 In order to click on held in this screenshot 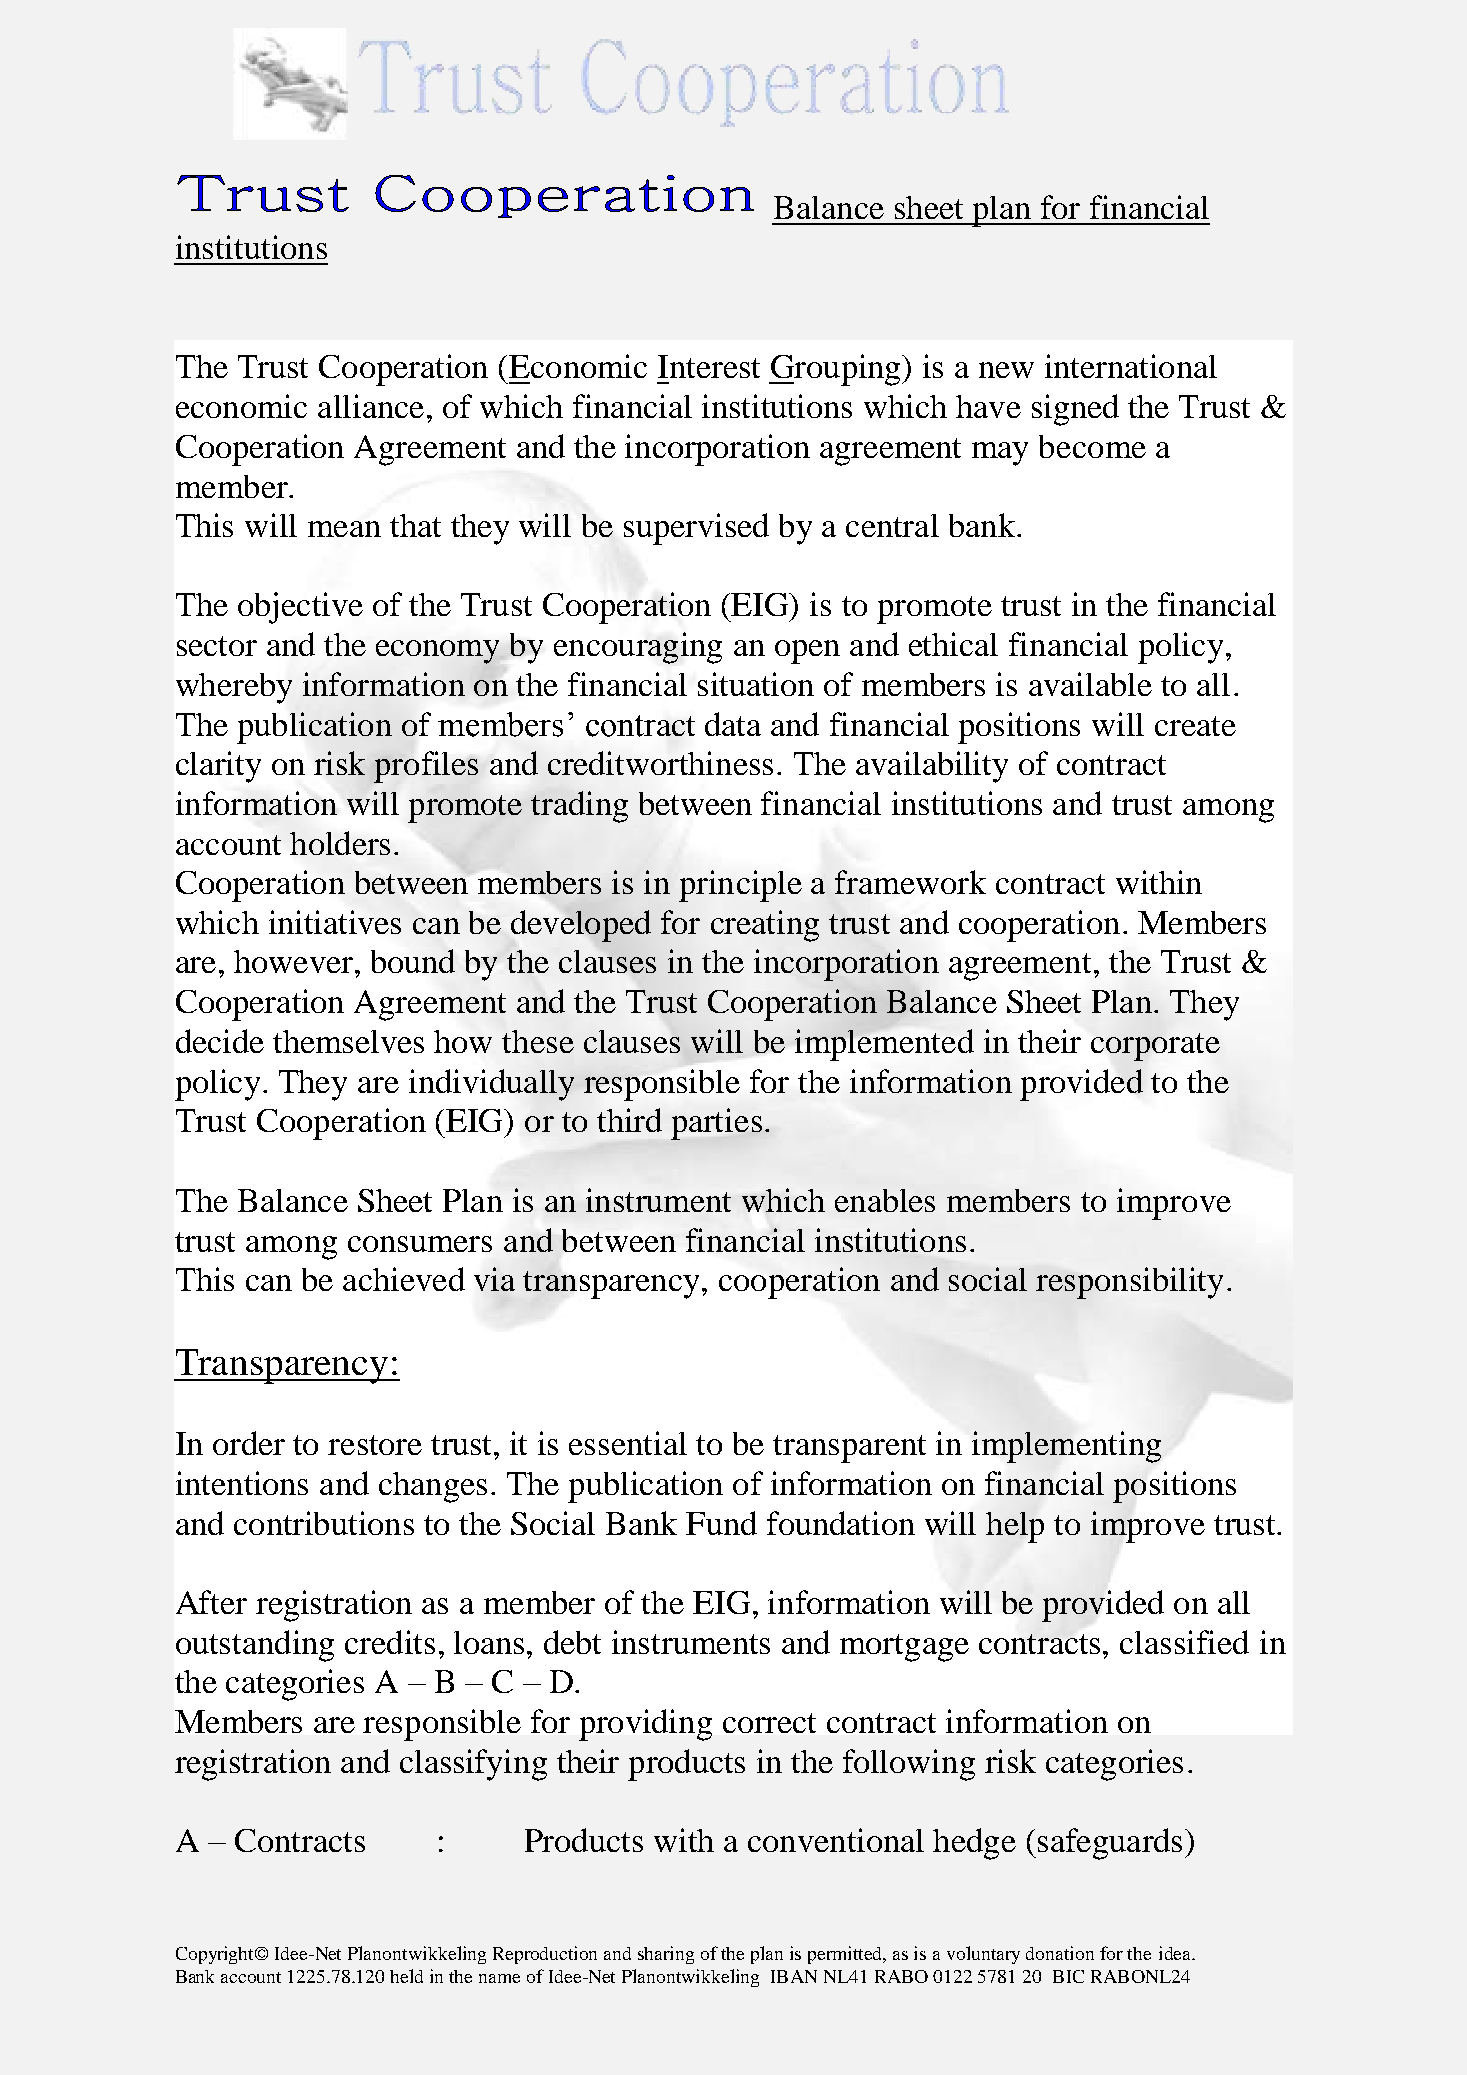, I will do `click(406, 1976)`.
